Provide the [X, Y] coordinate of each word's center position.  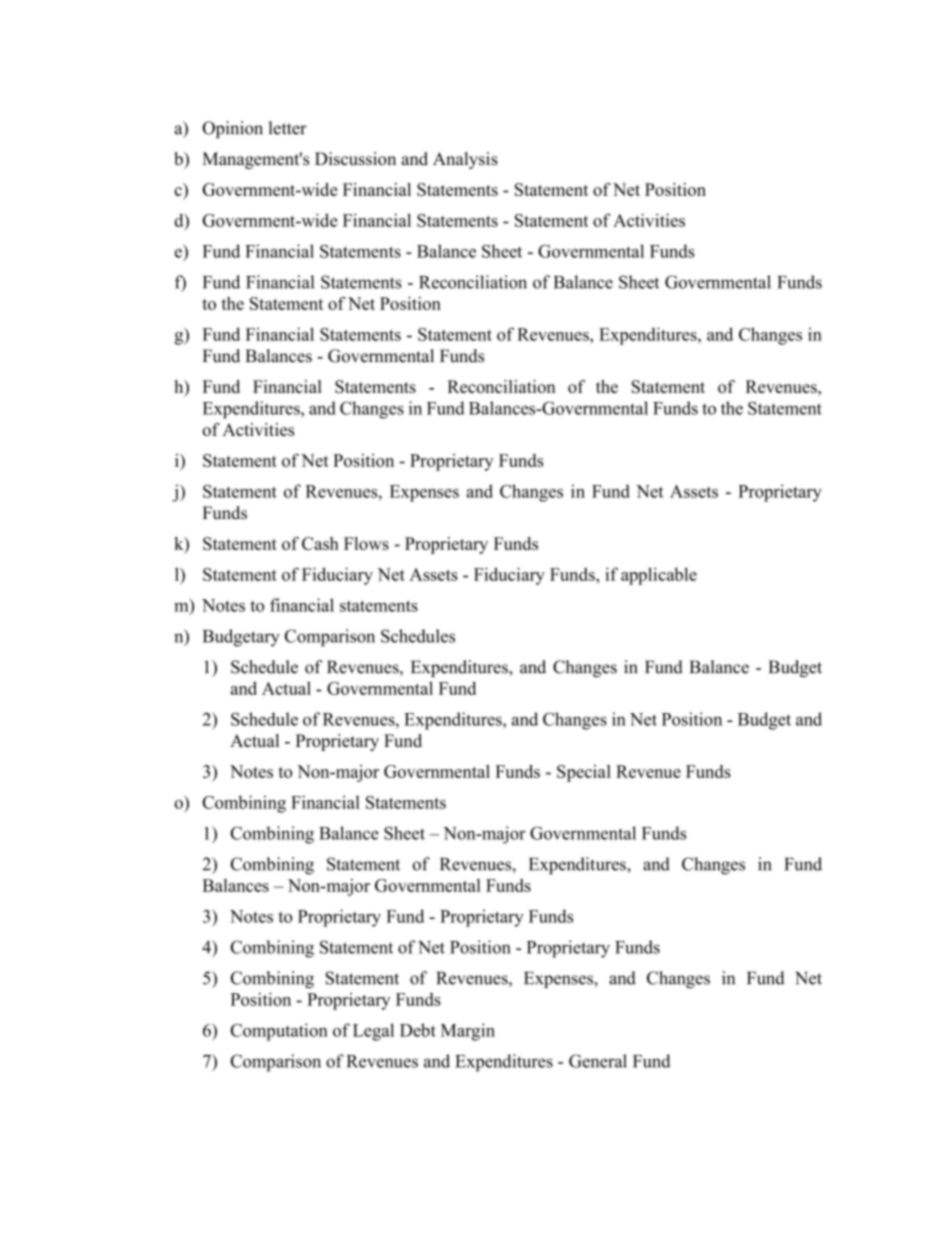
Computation [279, 1032]
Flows [366, 543]
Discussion [355, 159]
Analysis [465, 160]
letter [288, 128]
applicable [659, 576]
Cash [320, 543]
